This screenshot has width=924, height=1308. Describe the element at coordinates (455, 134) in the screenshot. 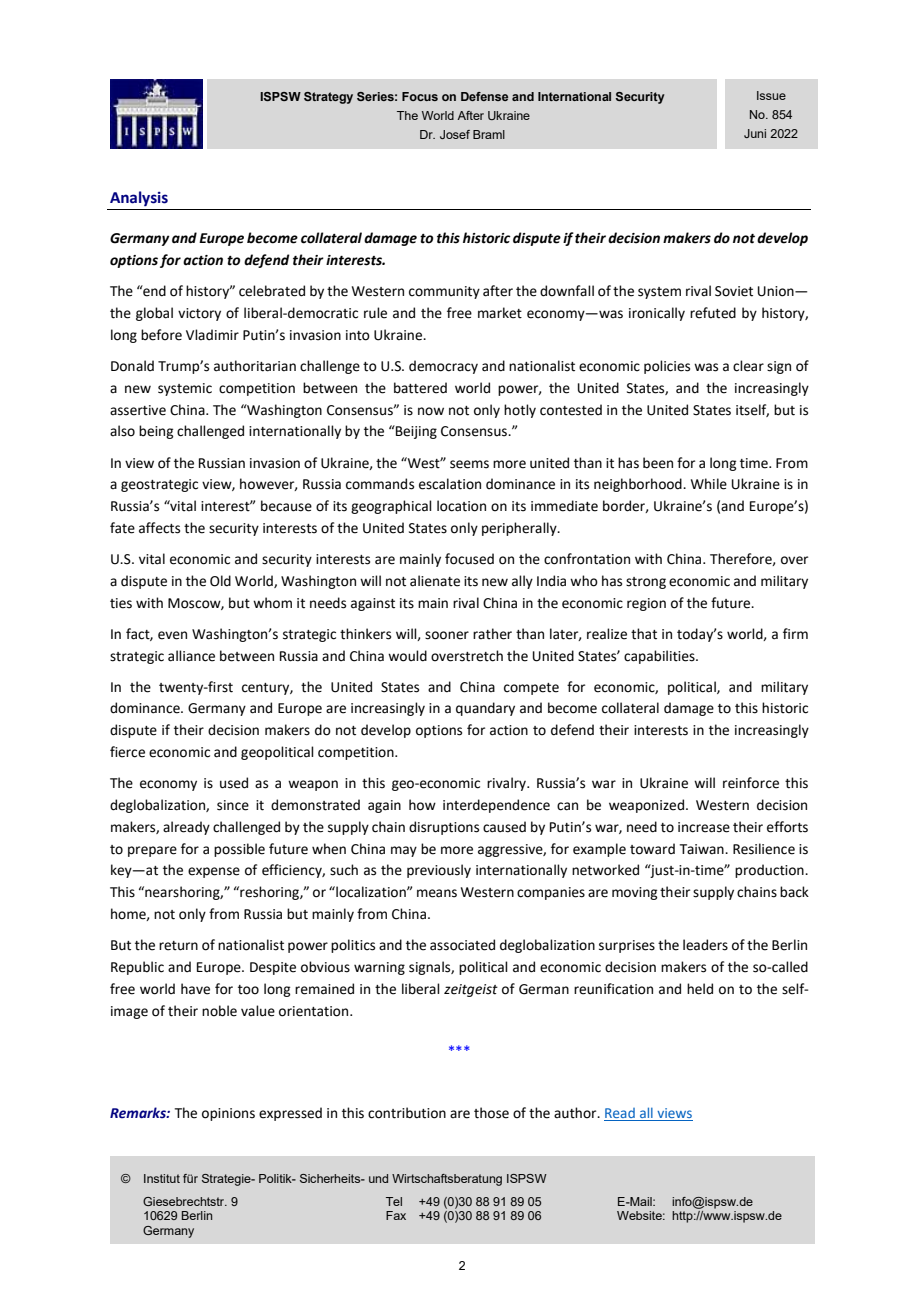

I see `Josef` at that location.
